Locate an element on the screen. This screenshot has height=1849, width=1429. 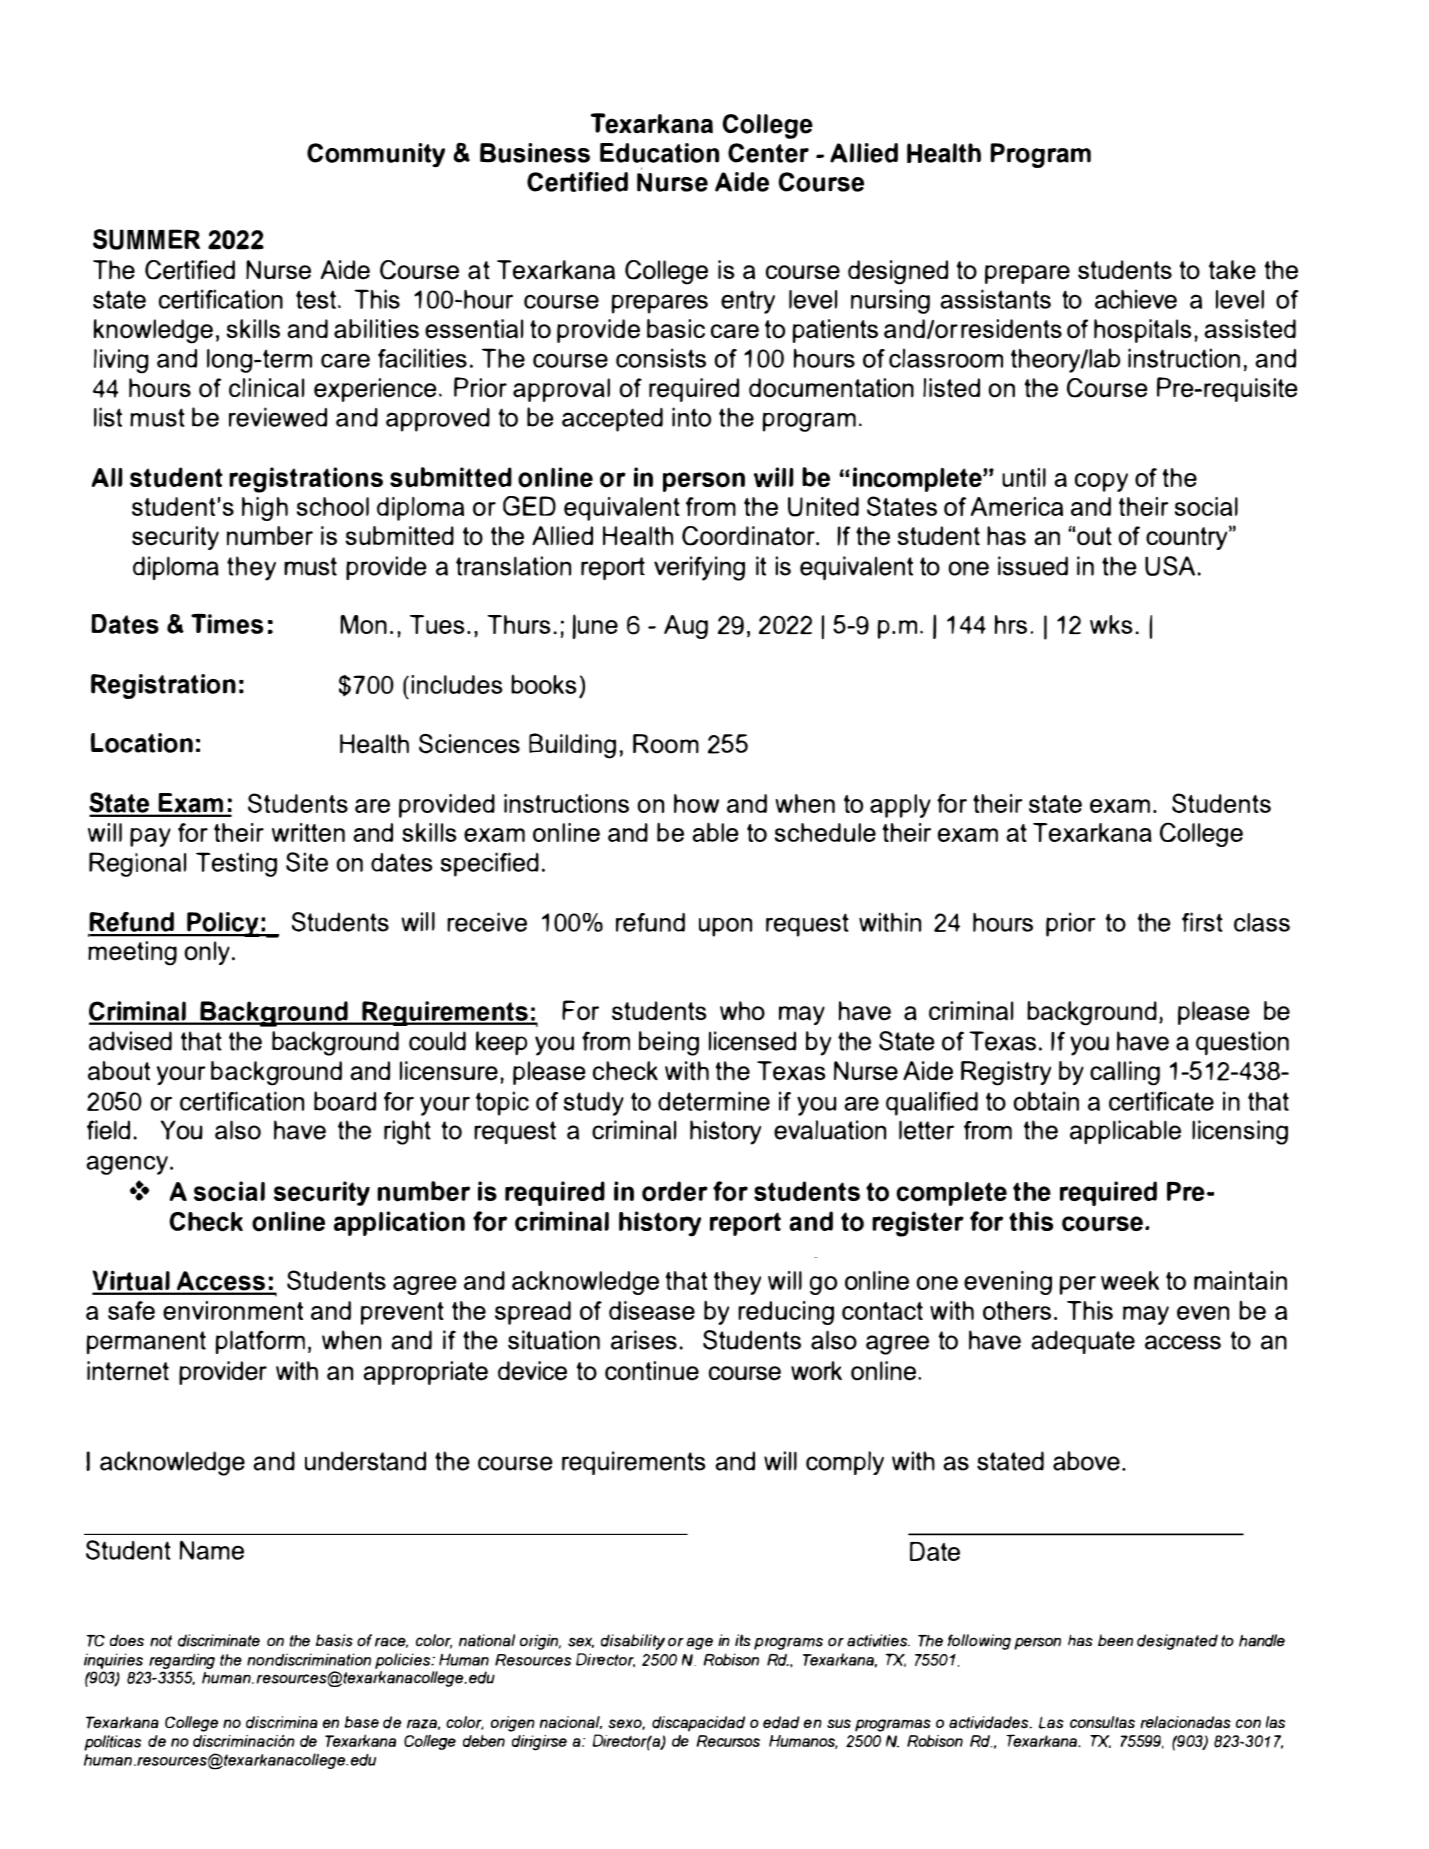
achieve is located at coordinates (1136, 299).
